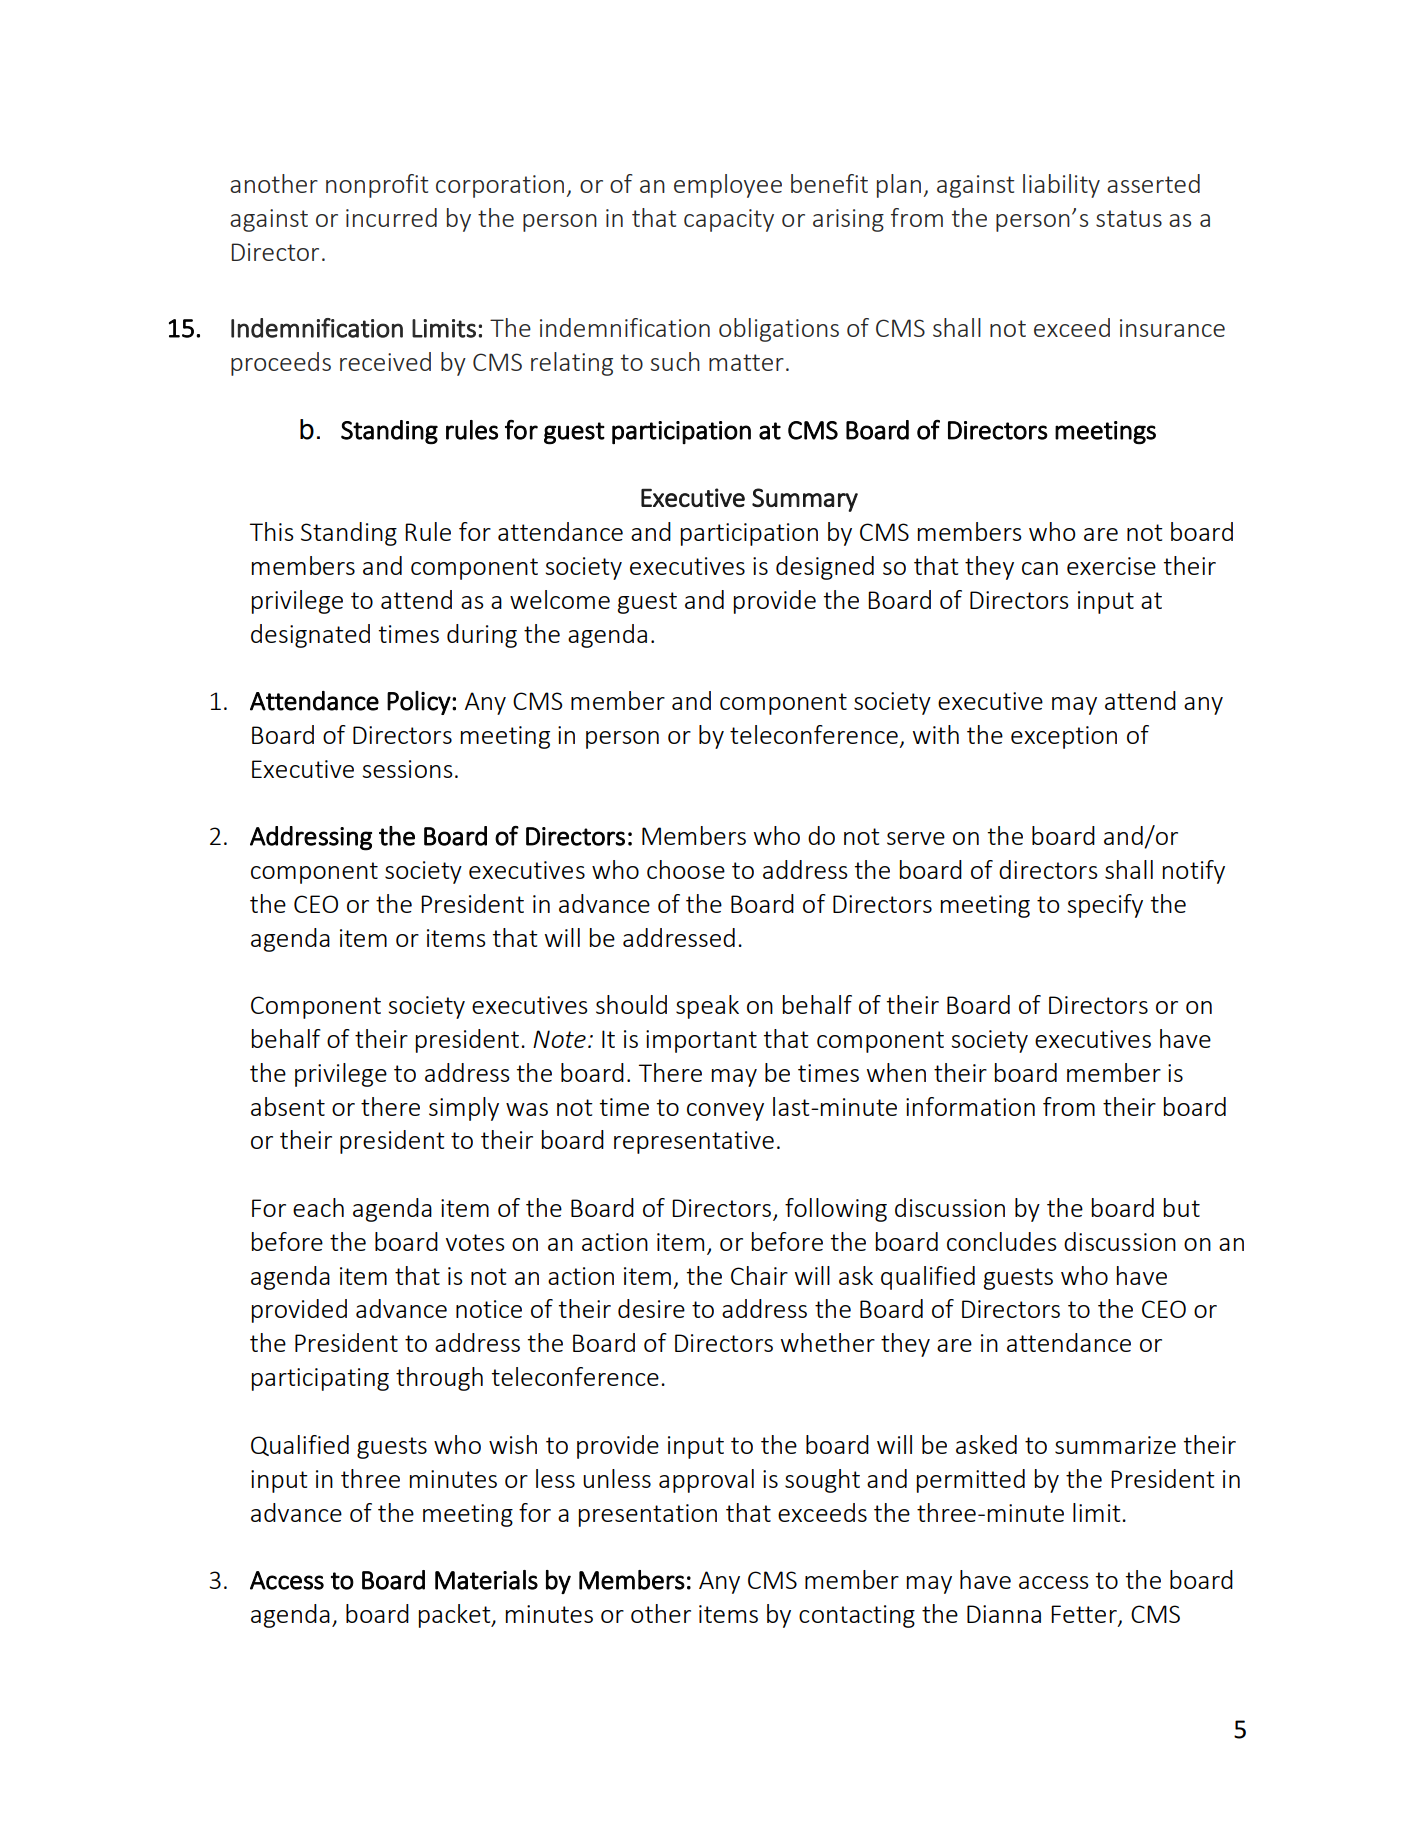  What do you see at coordinates (729, 220) in the screenshot?
I see `capacity` at bounding box center [729, 220].
